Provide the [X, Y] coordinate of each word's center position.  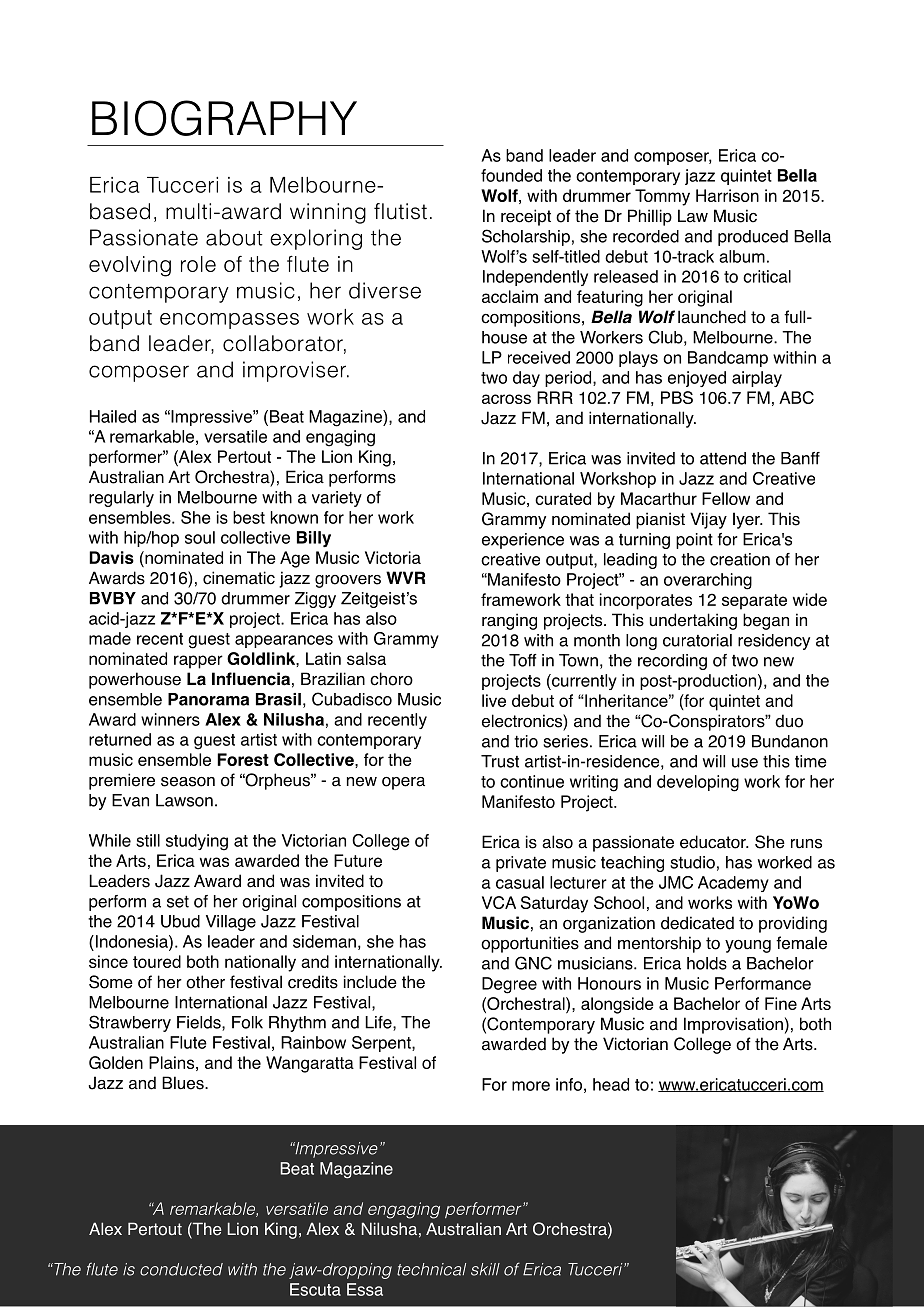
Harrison [727, 195]
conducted [181, 1269]
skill [485, 1269]
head [611, 1084]
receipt [526, 217]
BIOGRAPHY [224, 118]
